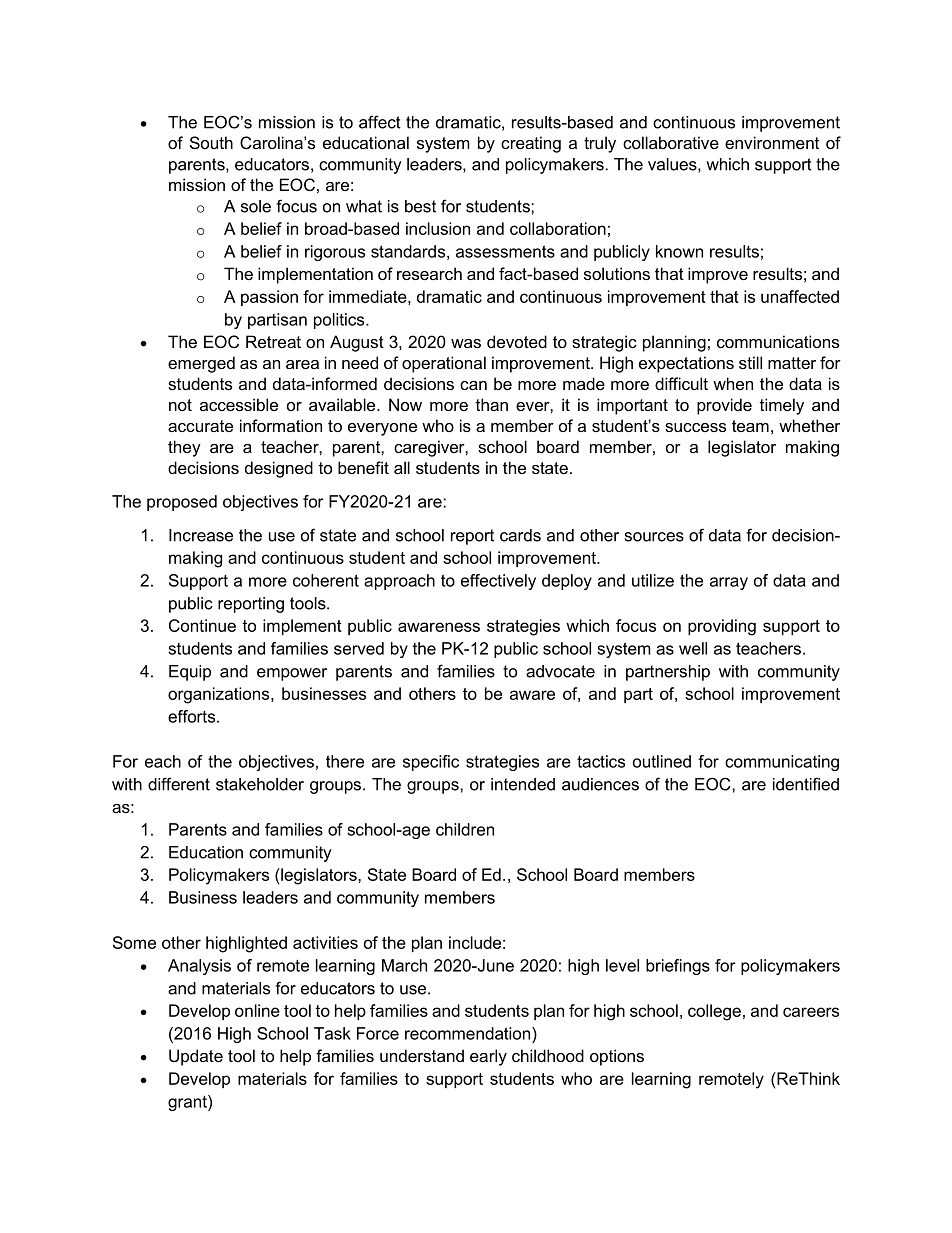 The width and height of the screenshot is (952, 1233). Describe the element at coordinates (772, 142) in the screenshot. I see `environment` at that location.
